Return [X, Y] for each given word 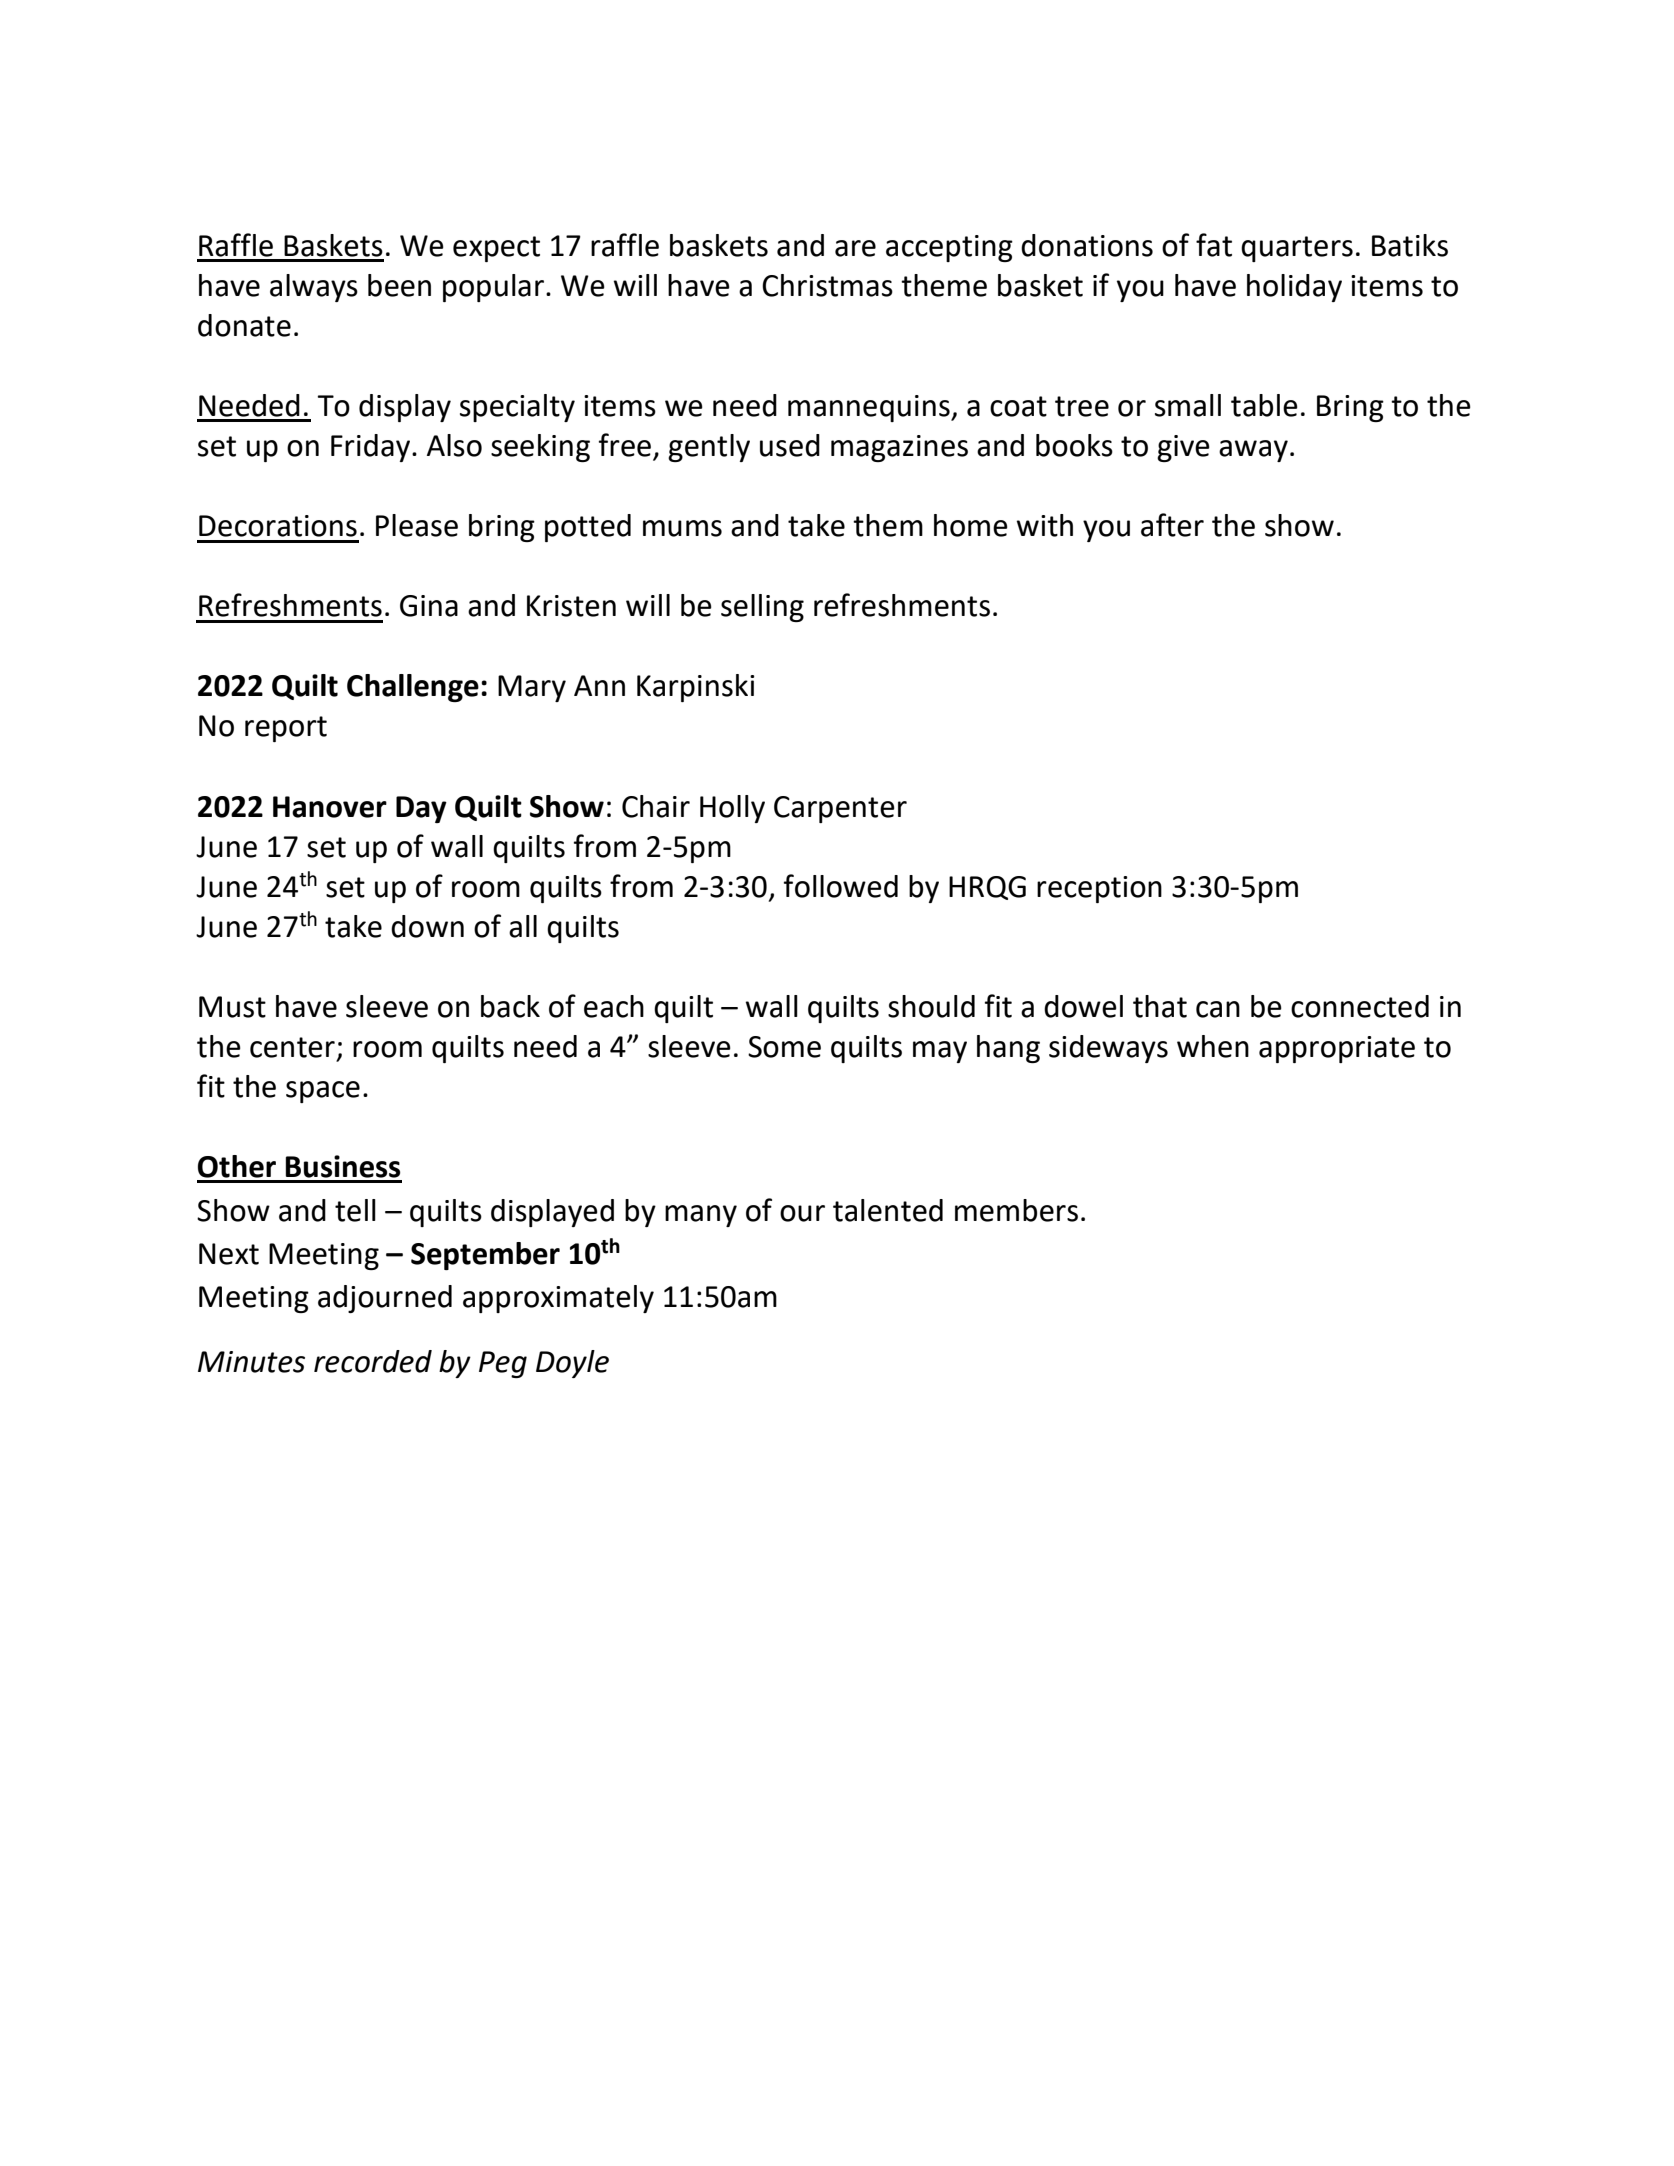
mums [682, 528]
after [1172, 525]
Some [784, 1047]
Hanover [330, 807]
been [399, 285]
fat [1214, 245]
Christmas [827, 285]
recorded [373, 1361]
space [323, 1092]
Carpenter [840, 809]
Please [417, 525]
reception [1099, 889]
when [1213, 1046]
